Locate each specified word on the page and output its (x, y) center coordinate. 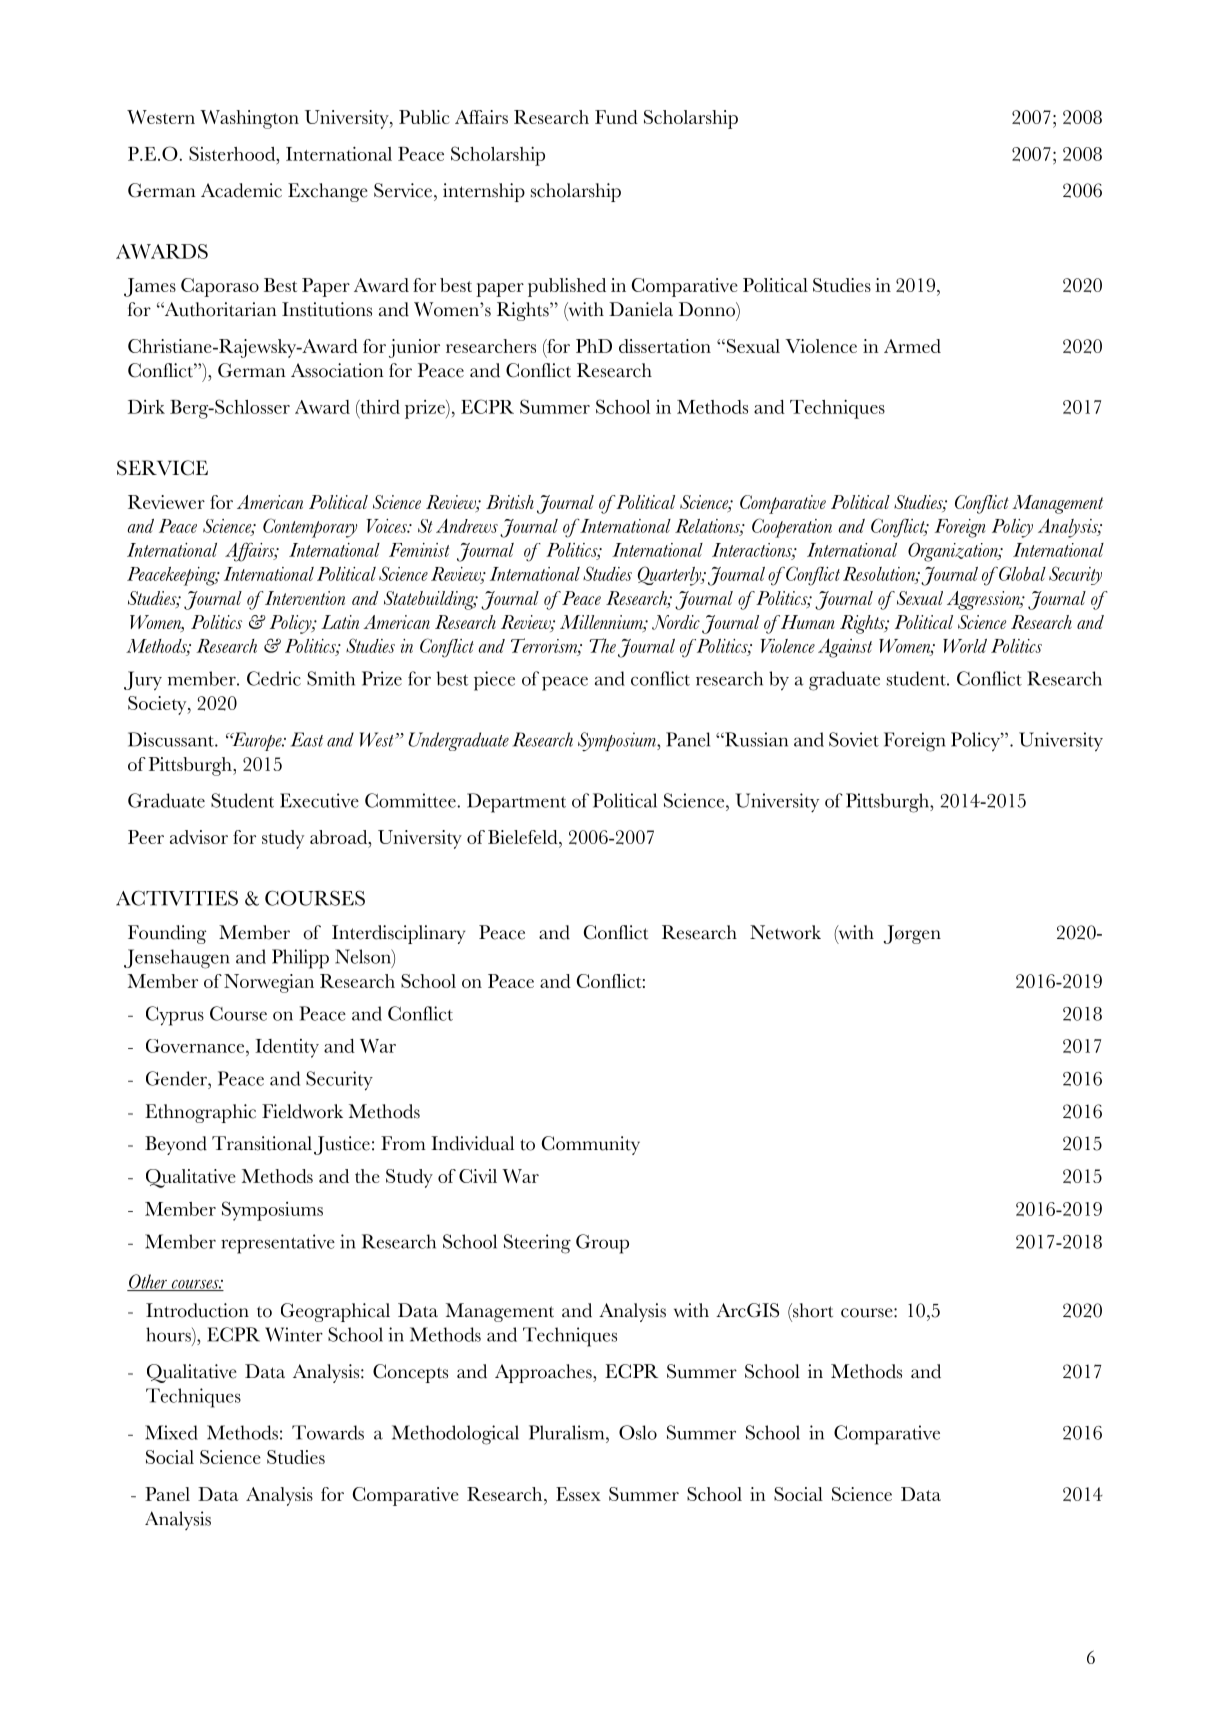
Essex (578, 1494)
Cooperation (792, 528)
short (812, 1310)
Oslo (638, 1432)
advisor (199, 837)
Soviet (854, 739)
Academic (241, 190)
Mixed (171, 1432)
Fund (616, 117)
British (510, 502)
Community (591, 1145)
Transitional (262, 1143)
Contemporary (310, 528)
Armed (912, 346)
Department (516, 803)
